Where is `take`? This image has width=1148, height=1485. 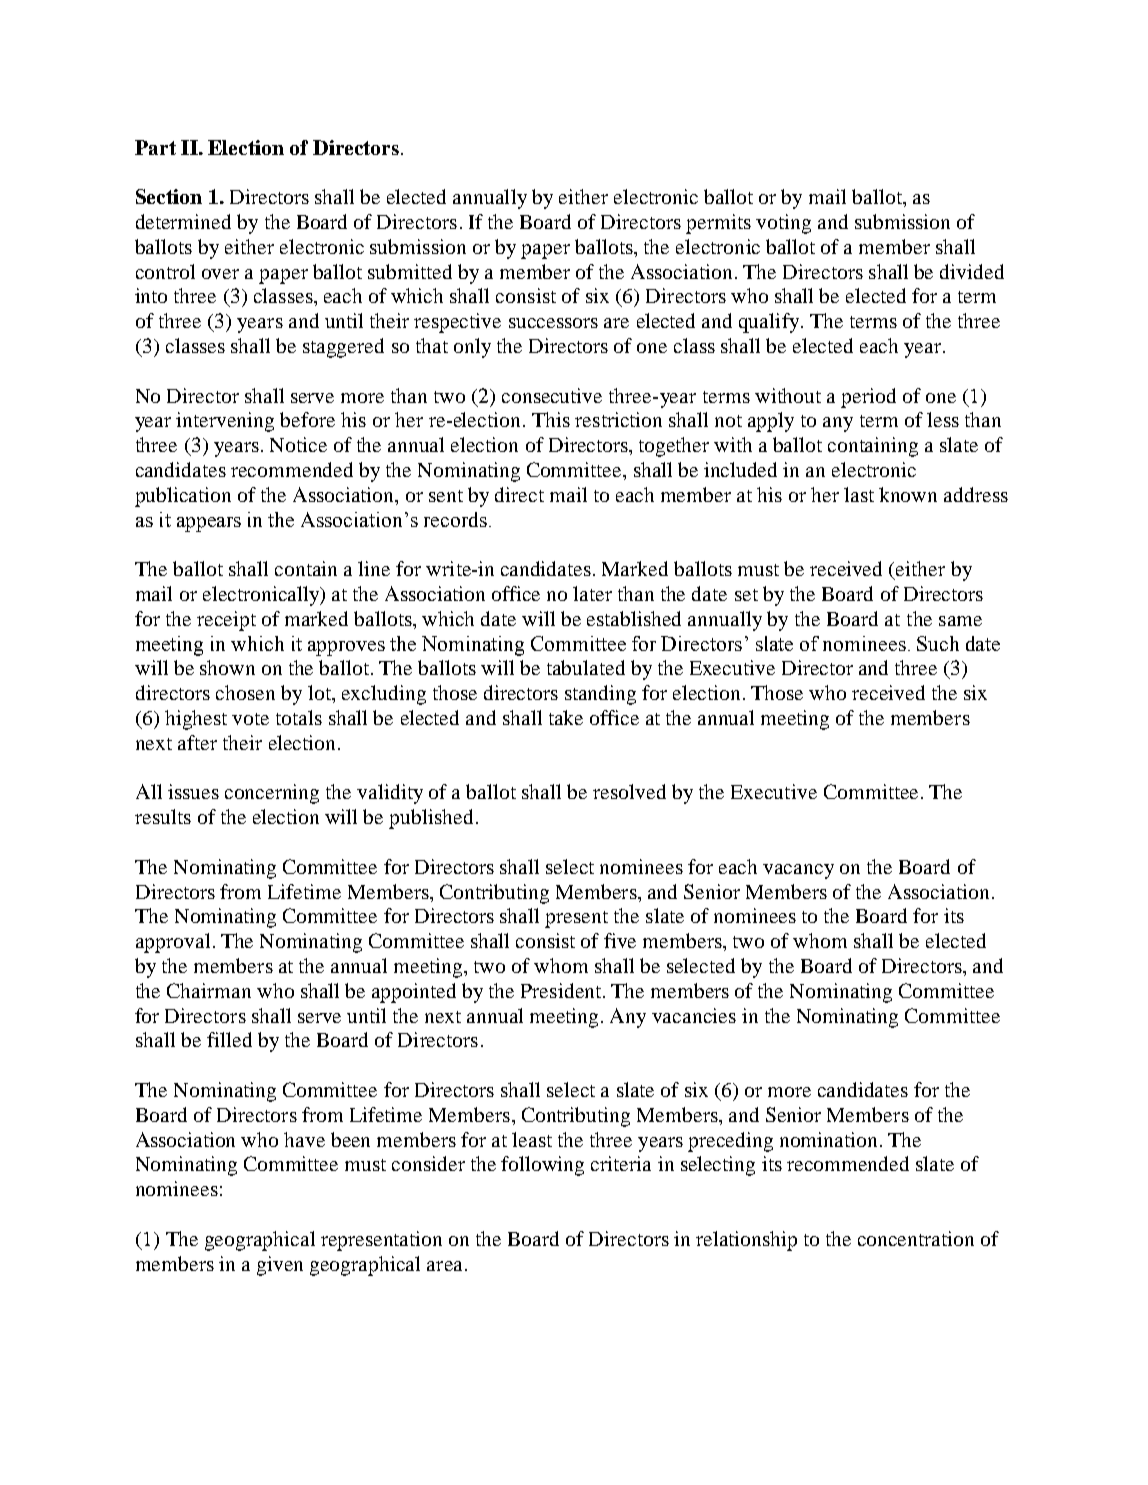 take is located at coordinates (566, 717).
